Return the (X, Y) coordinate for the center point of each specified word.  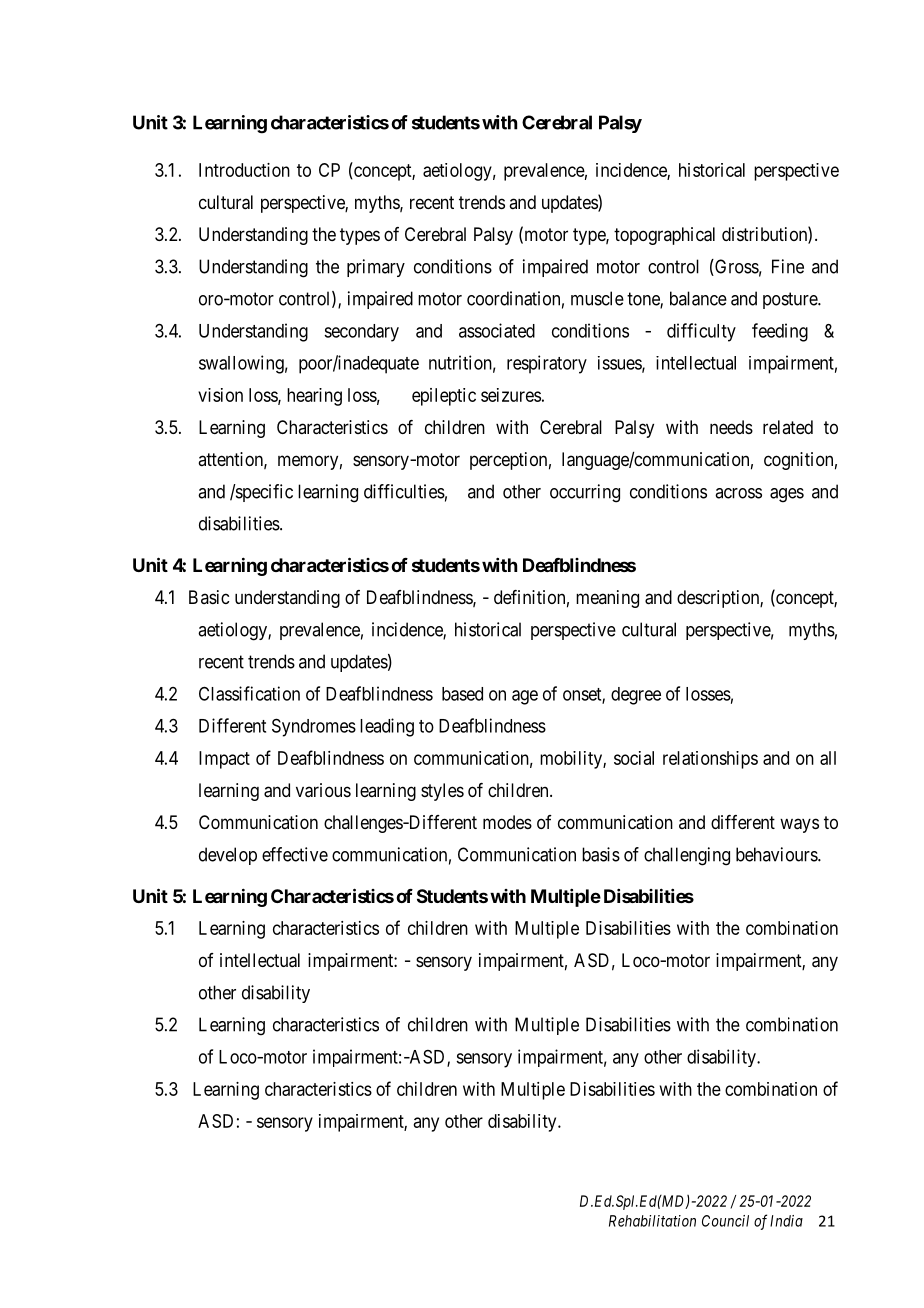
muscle (597, 298)
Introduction (244, 170)
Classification (249, 693)
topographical (664, 236)
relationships (710, 760)
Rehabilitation (652, 1221)
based (462, 694)
